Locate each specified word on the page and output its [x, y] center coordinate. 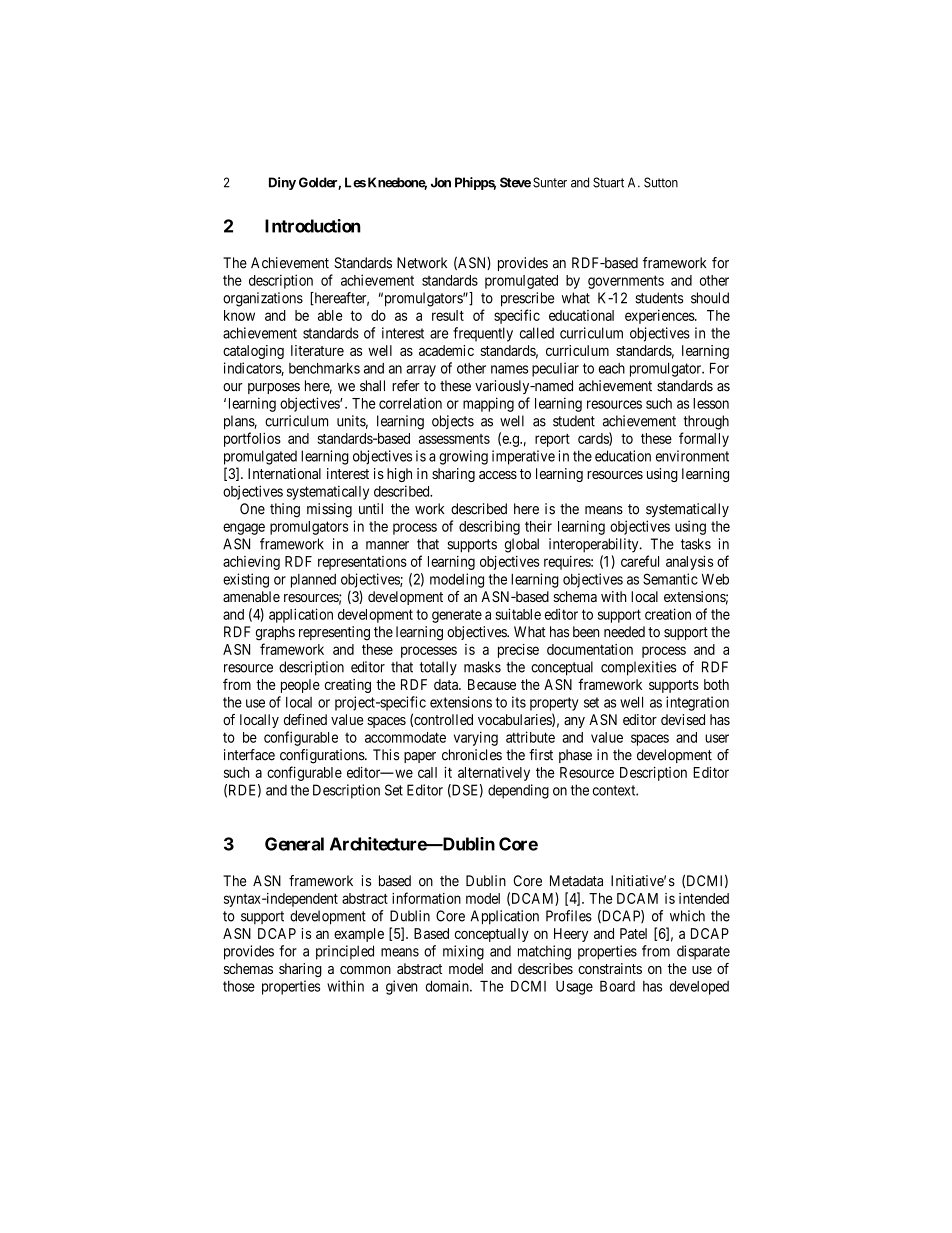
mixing [463, 952]
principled [345, 952]
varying [476, 738]
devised [683, 719]
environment [692, 456]
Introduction [313, 226]
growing [463, 457]
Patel [633, 933]
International [284, 473]
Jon [441, 182]
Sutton [661, 182]
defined [305, 719]
